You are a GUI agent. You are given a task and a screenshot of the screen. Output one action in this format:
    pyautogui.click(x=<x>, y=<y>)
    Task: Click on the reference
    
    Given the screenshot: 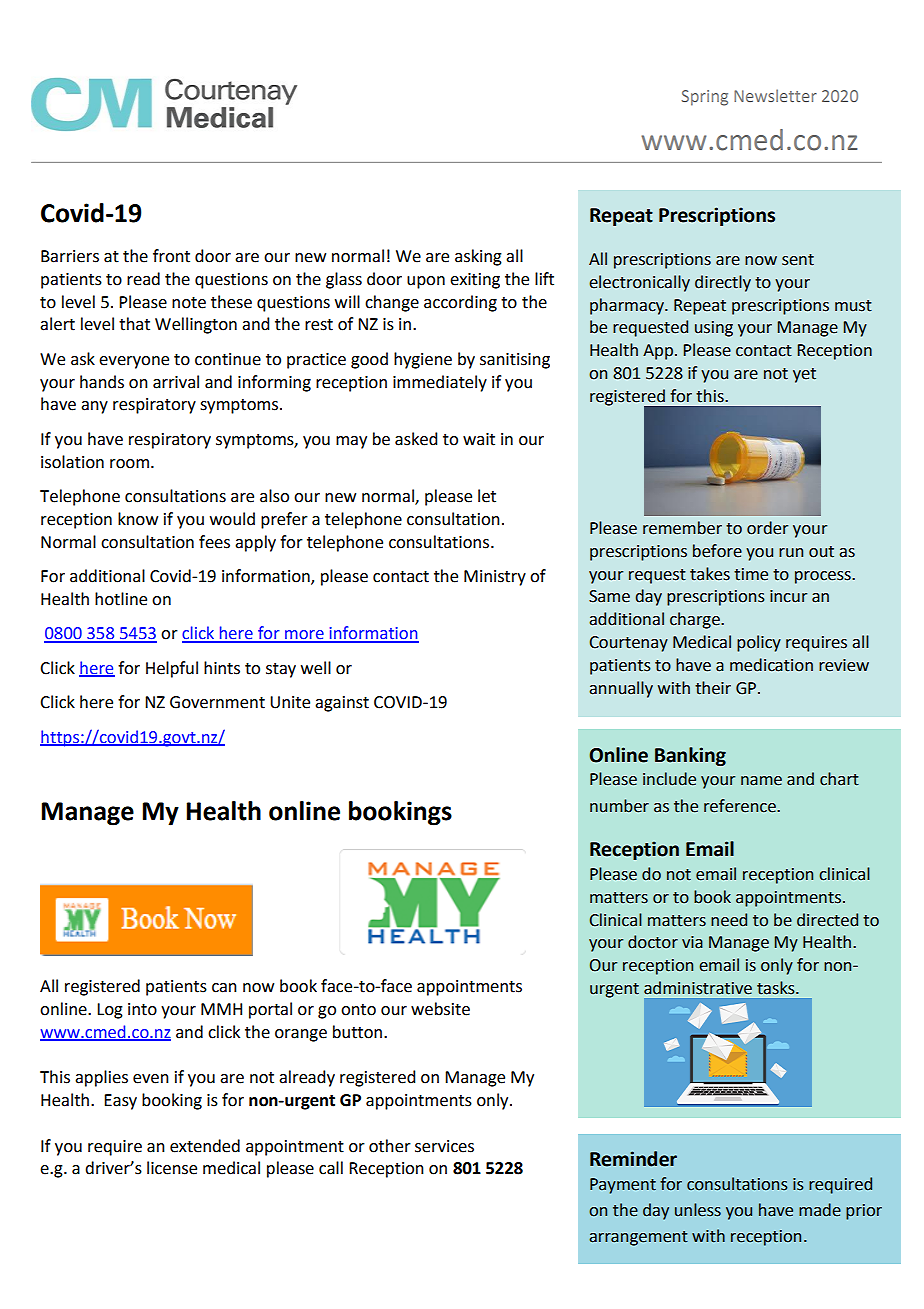 What is the action you would take?
    pyautogui.click(x=741, y=806)
